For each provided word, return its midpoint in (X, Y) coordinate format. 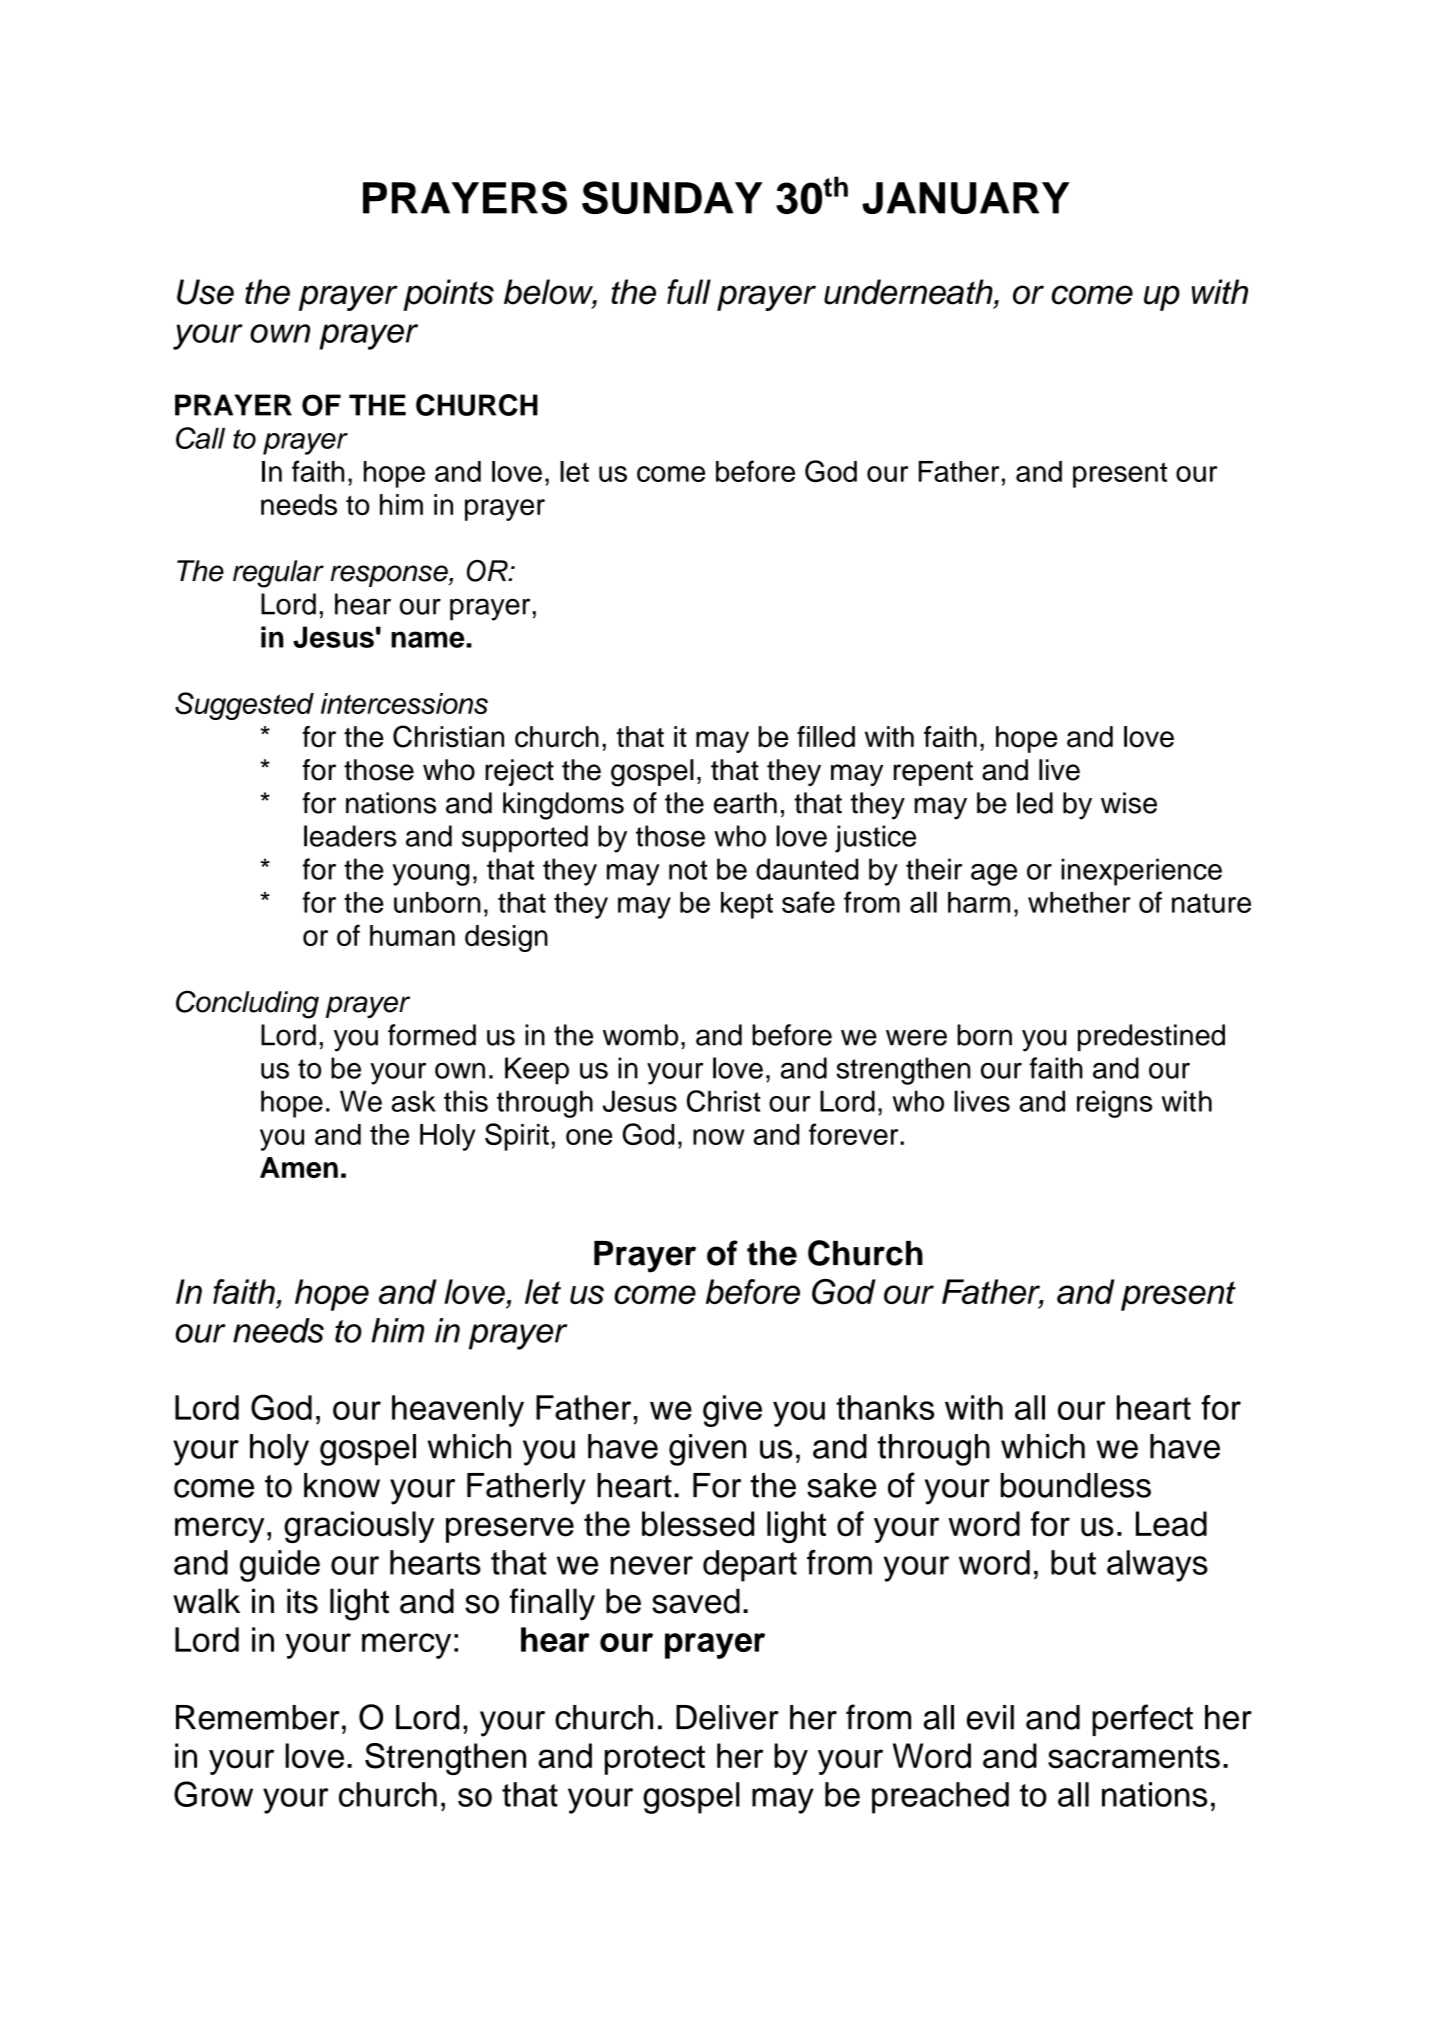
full (689, 292)
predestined (1151, 1037)
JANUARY (966, 198)
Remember (258, 1717)
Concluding (247, 1004)
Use (205, 292)
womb (640, 1035)
